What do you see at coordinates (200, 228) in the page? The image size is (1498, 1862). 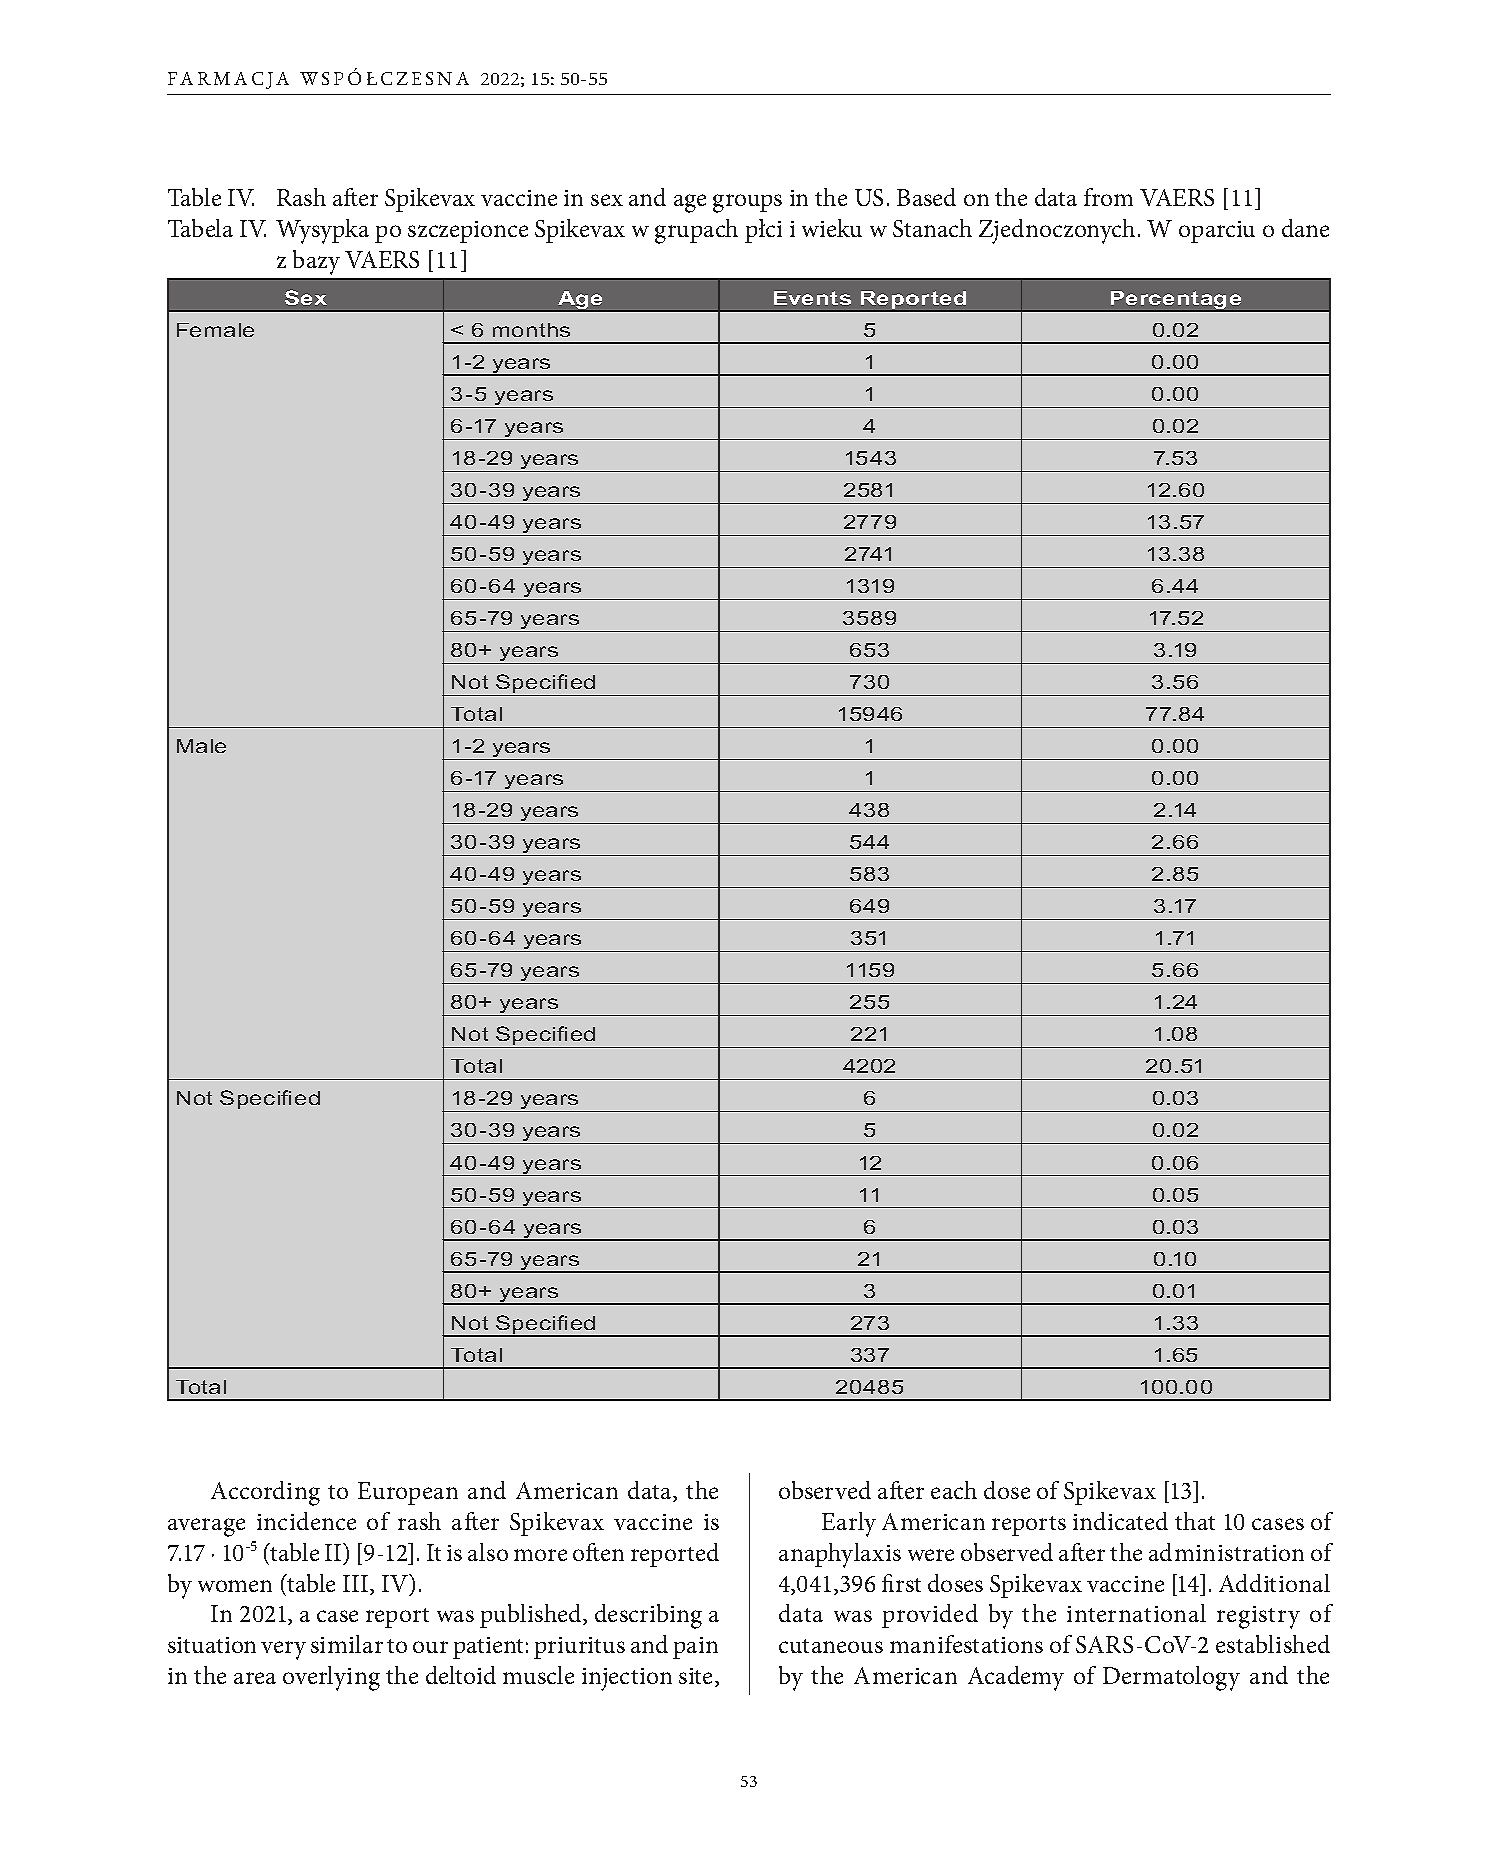 I see `Tabela` at bounding box center [200, 228].
